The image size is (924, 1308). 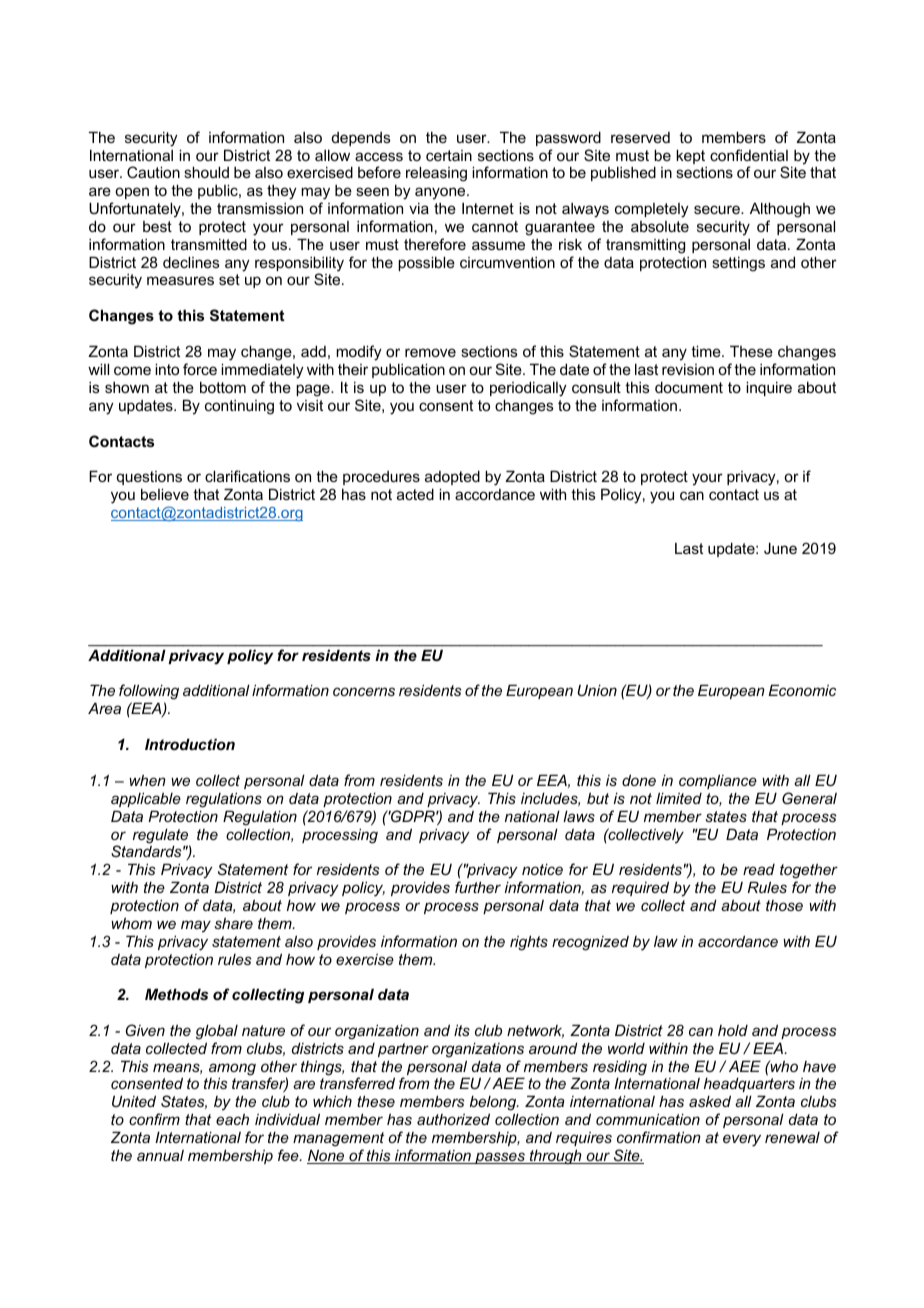 What do you see at coordinates (802, 690) in the screenshot?
I see `Economic` at bounding box center [802, 690].
